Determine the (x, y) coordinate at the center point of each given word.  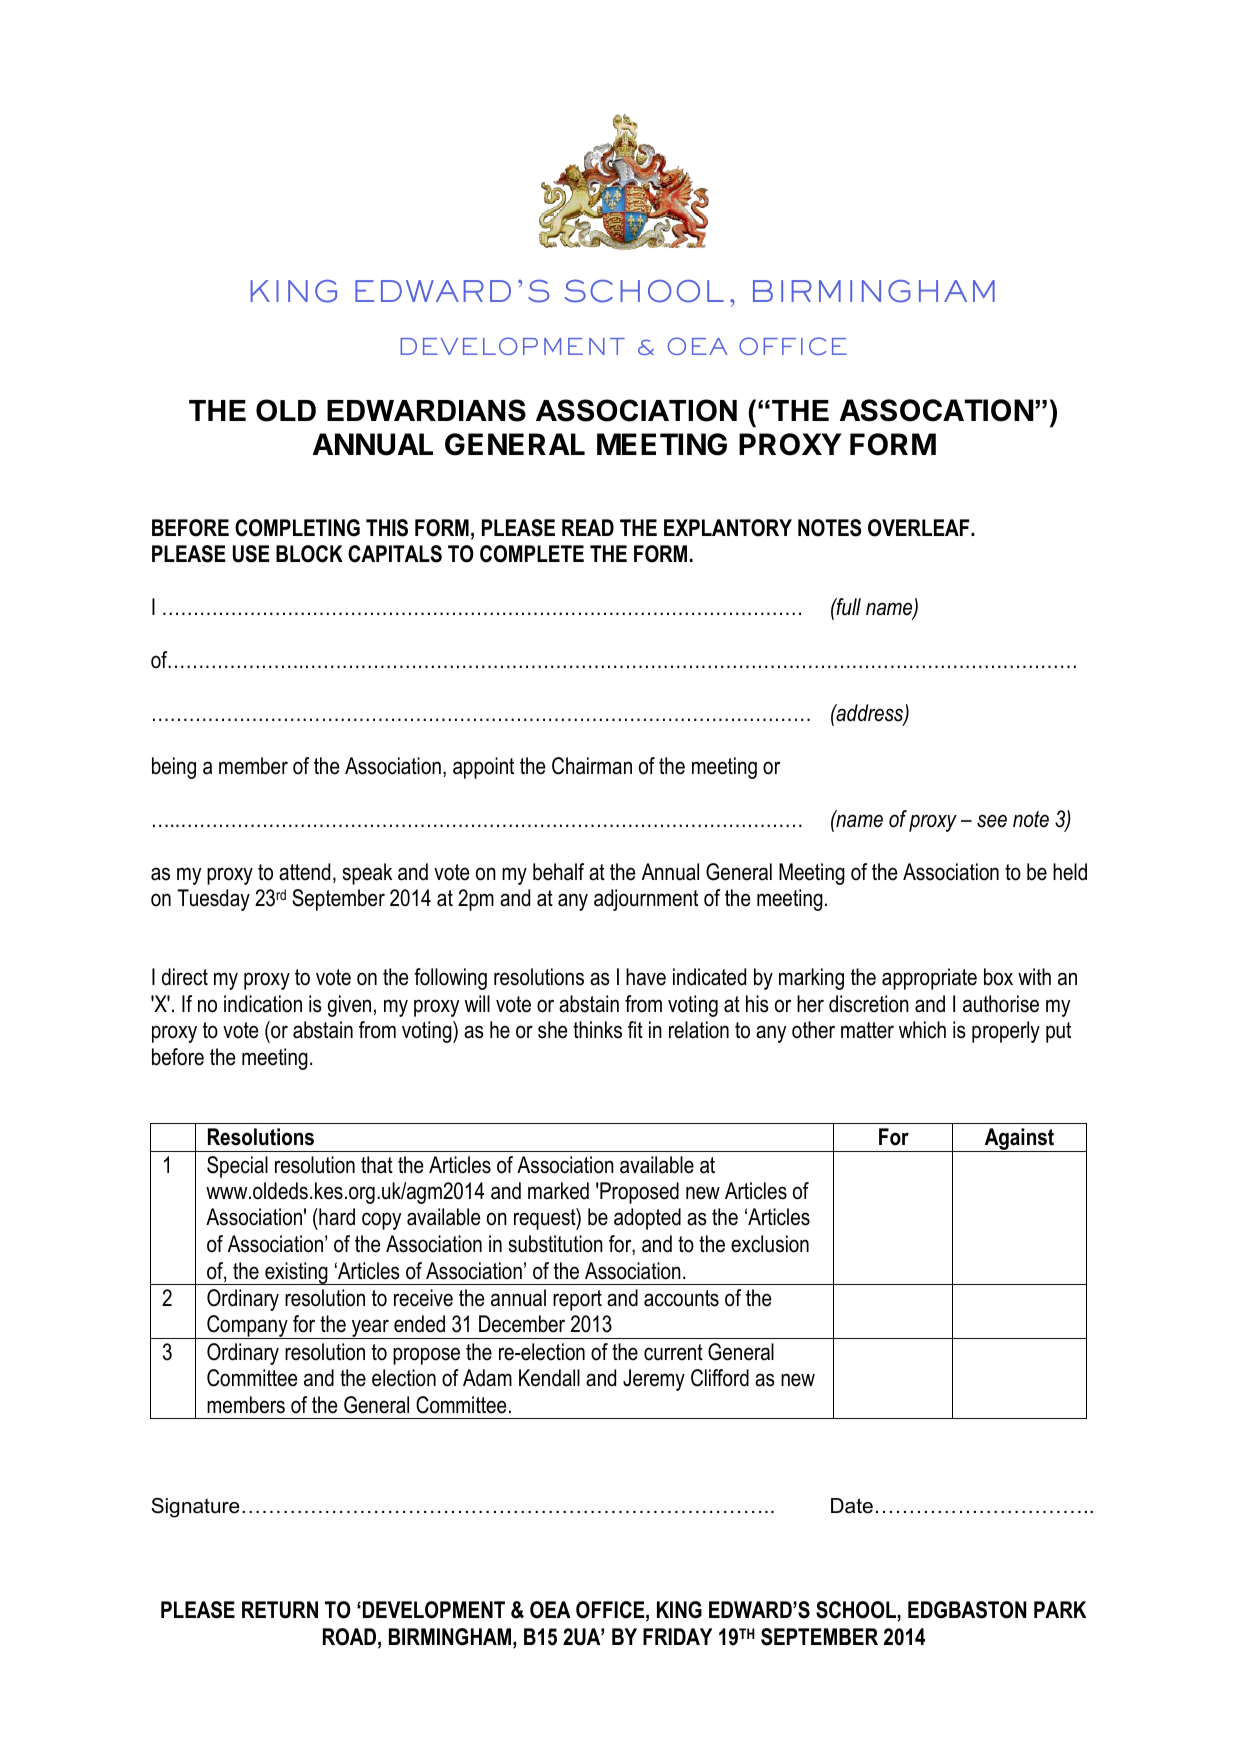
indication (263, 1004)
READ (588, 527)
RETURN (280, 1610)
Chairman (592, 766)
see (992, 821)
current (673, 1352)
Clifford (720, 1378)
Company (247, 1327)
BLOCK (309, 554)
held (1070, 872)
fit (635, 1029)
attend (304, 872)
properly (1006, 1032)
